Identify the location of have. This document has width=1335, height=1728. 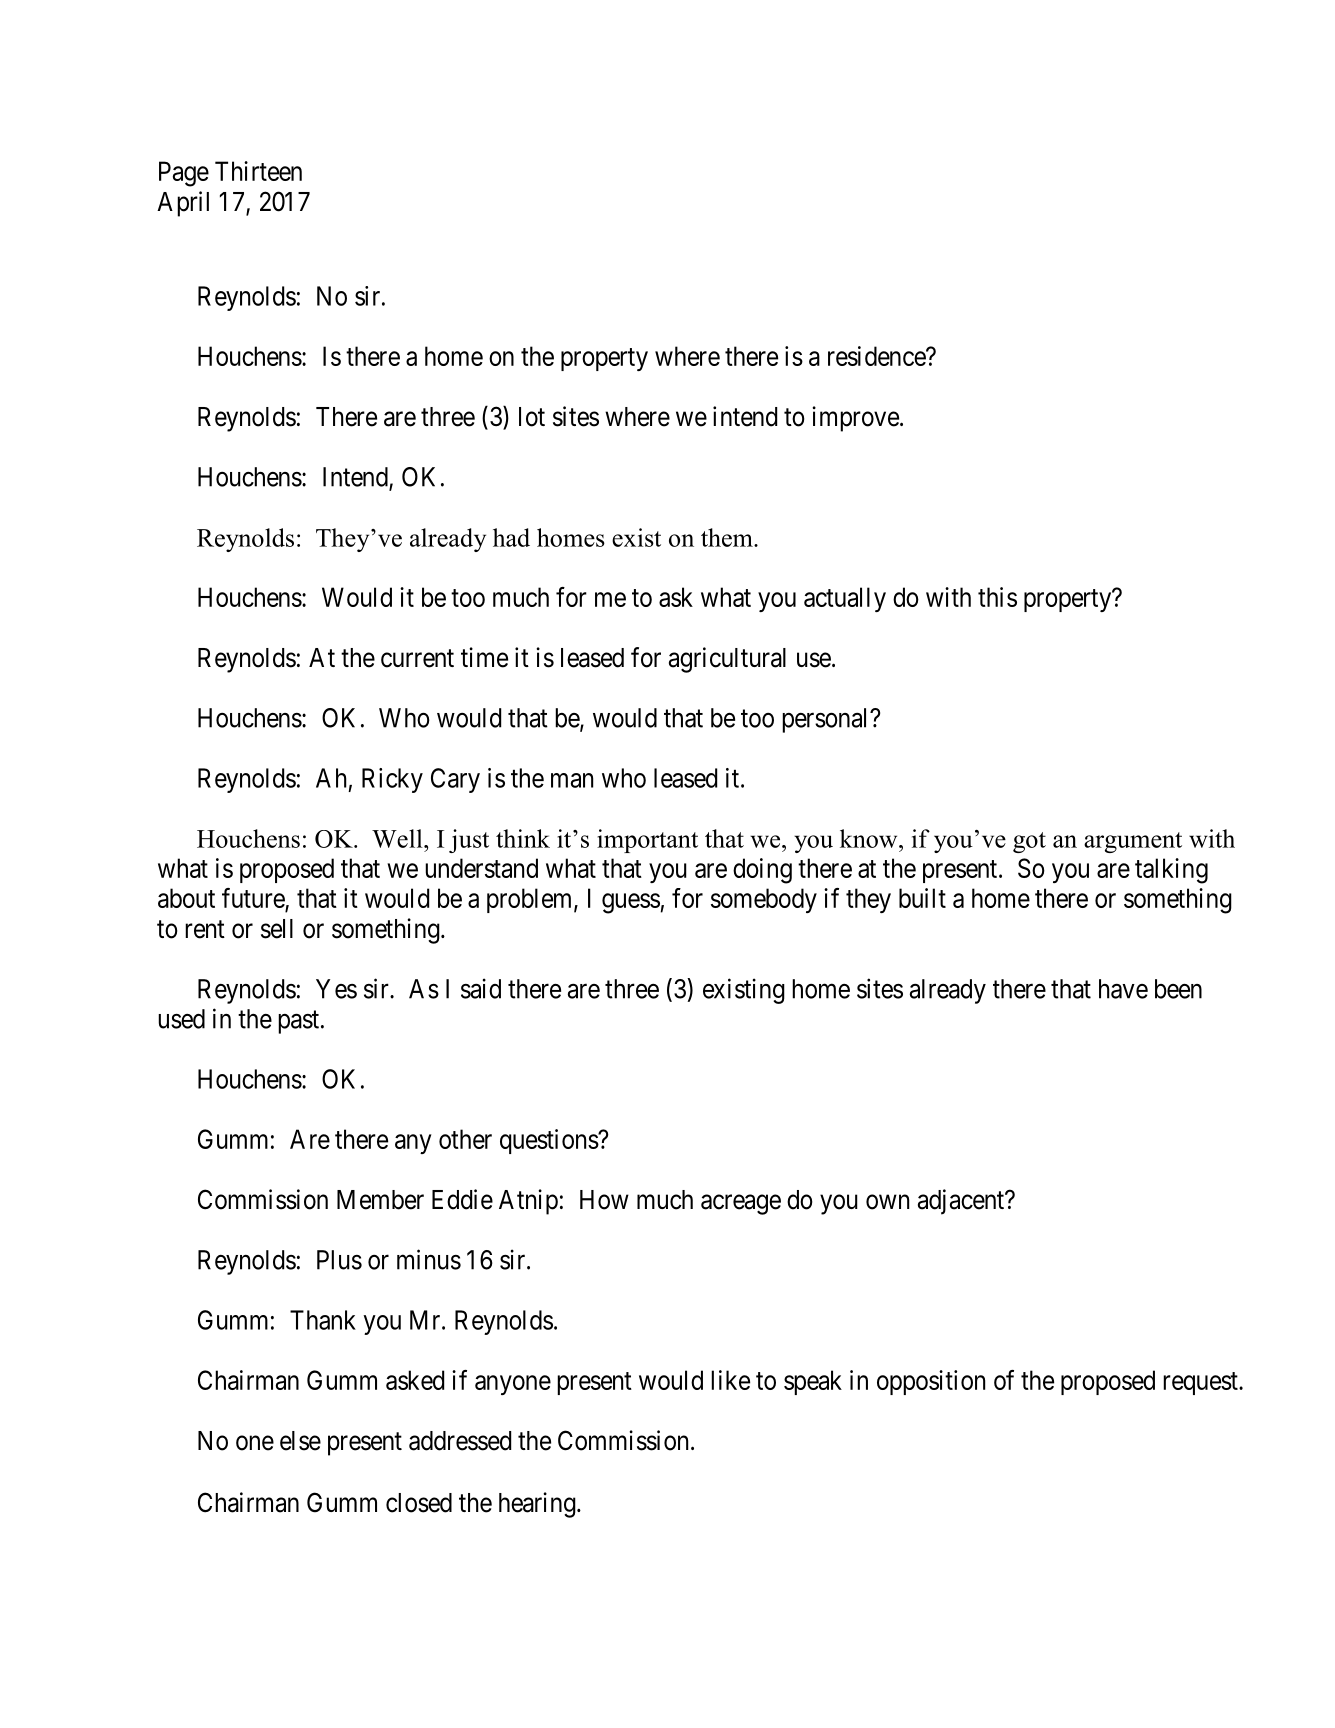
(1123, 989).
